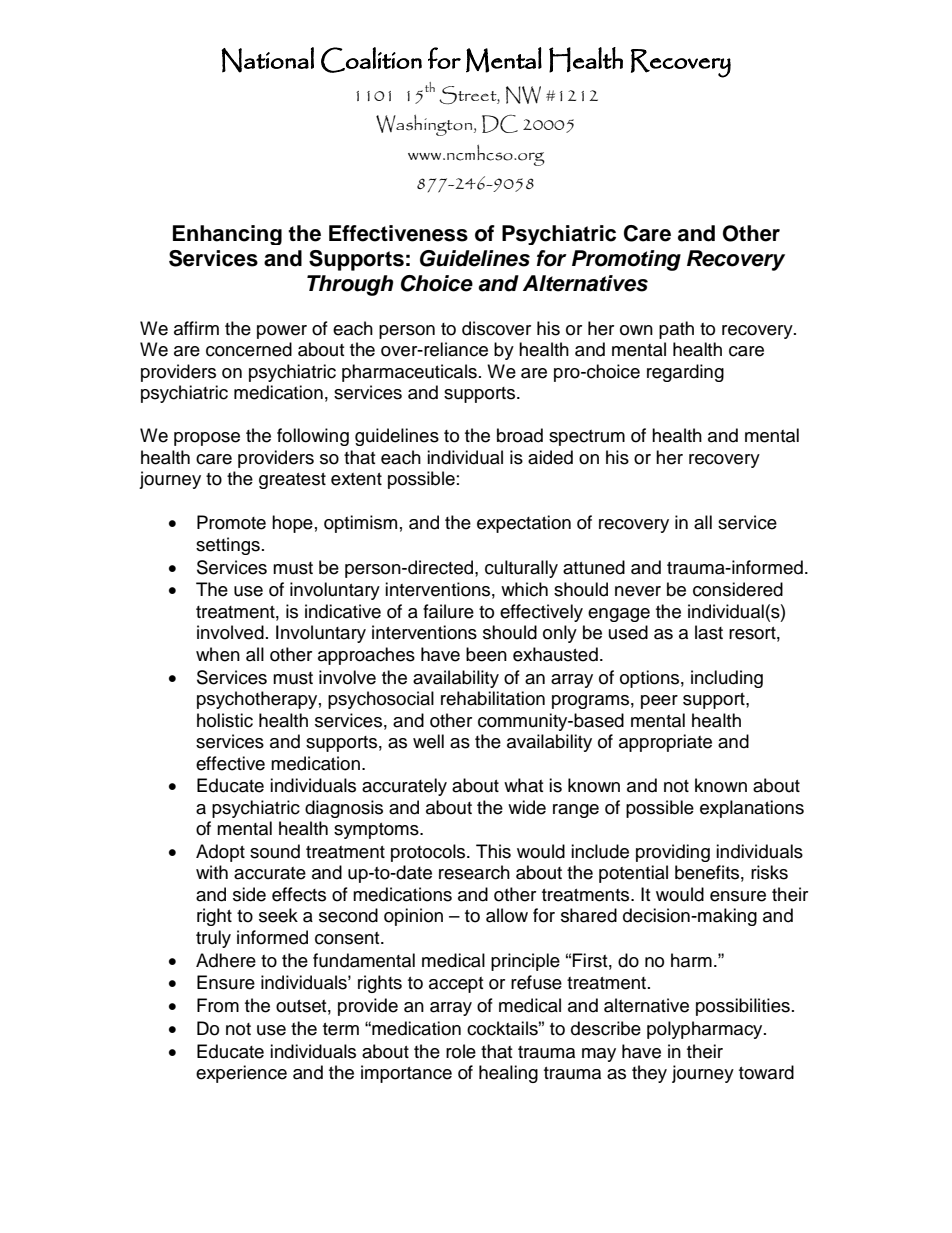 This image has width=952, height=1233. Describe the element at coordinates (521, 569) in the image. I see `culturally` at that location.
